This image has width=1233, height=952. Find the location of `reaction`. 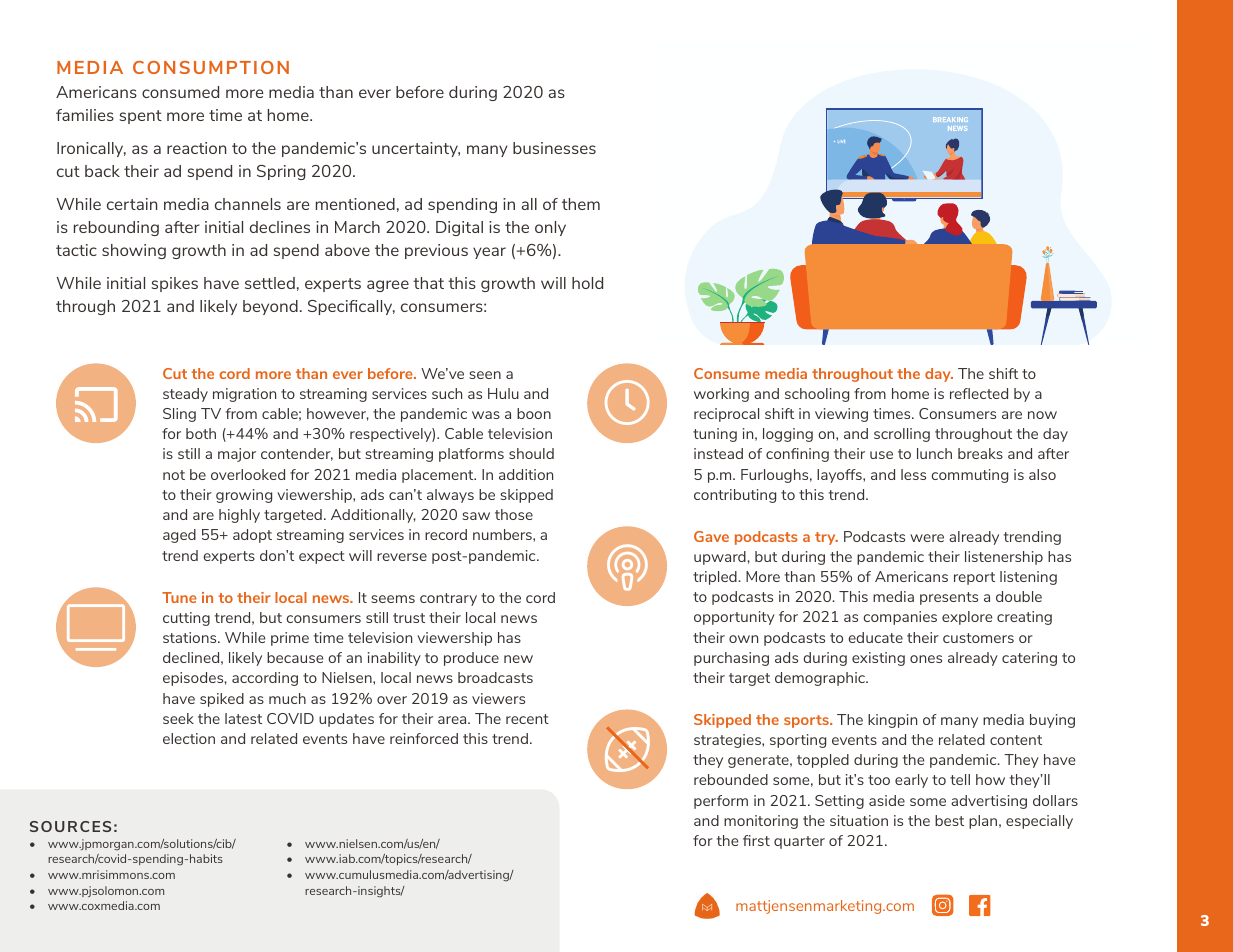

reaction is located at coordinates (196, 148).
